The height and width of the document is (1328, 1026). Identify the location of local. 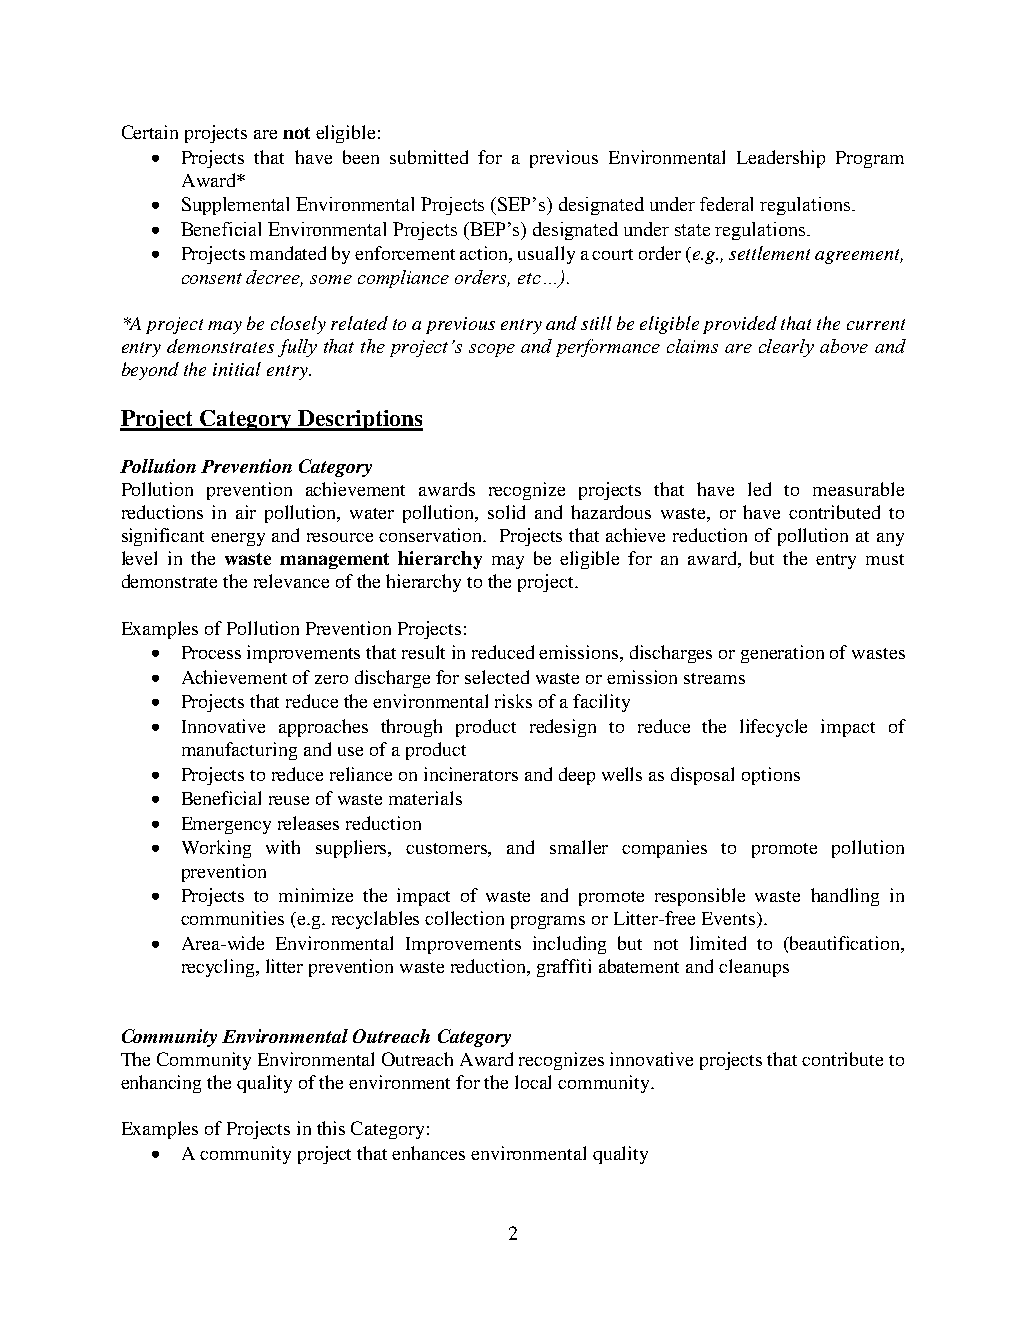
(533, 1082).
